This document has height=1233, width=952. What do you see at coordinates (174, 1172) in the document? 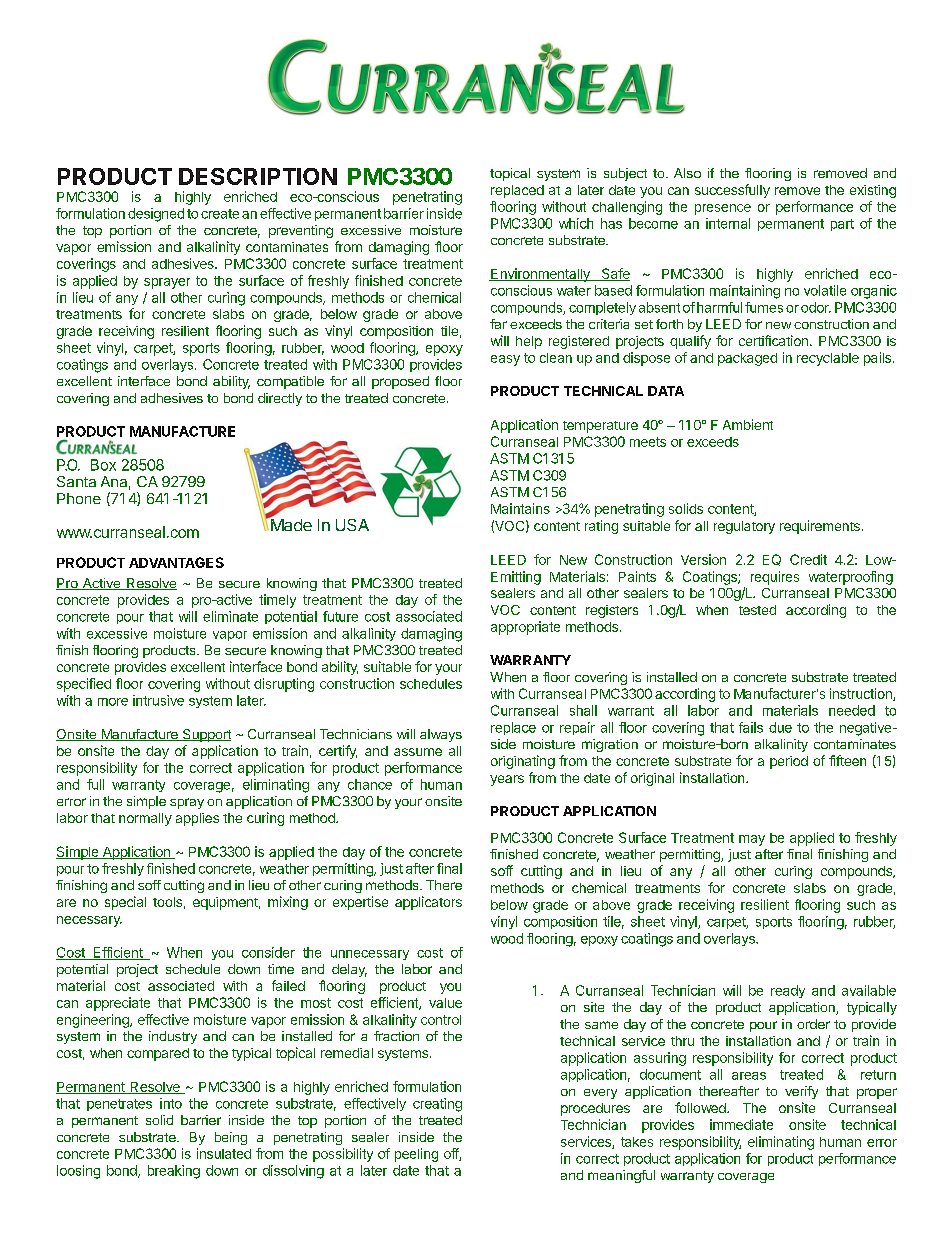
I see `breaking` at bounding box center [174, 1172].
